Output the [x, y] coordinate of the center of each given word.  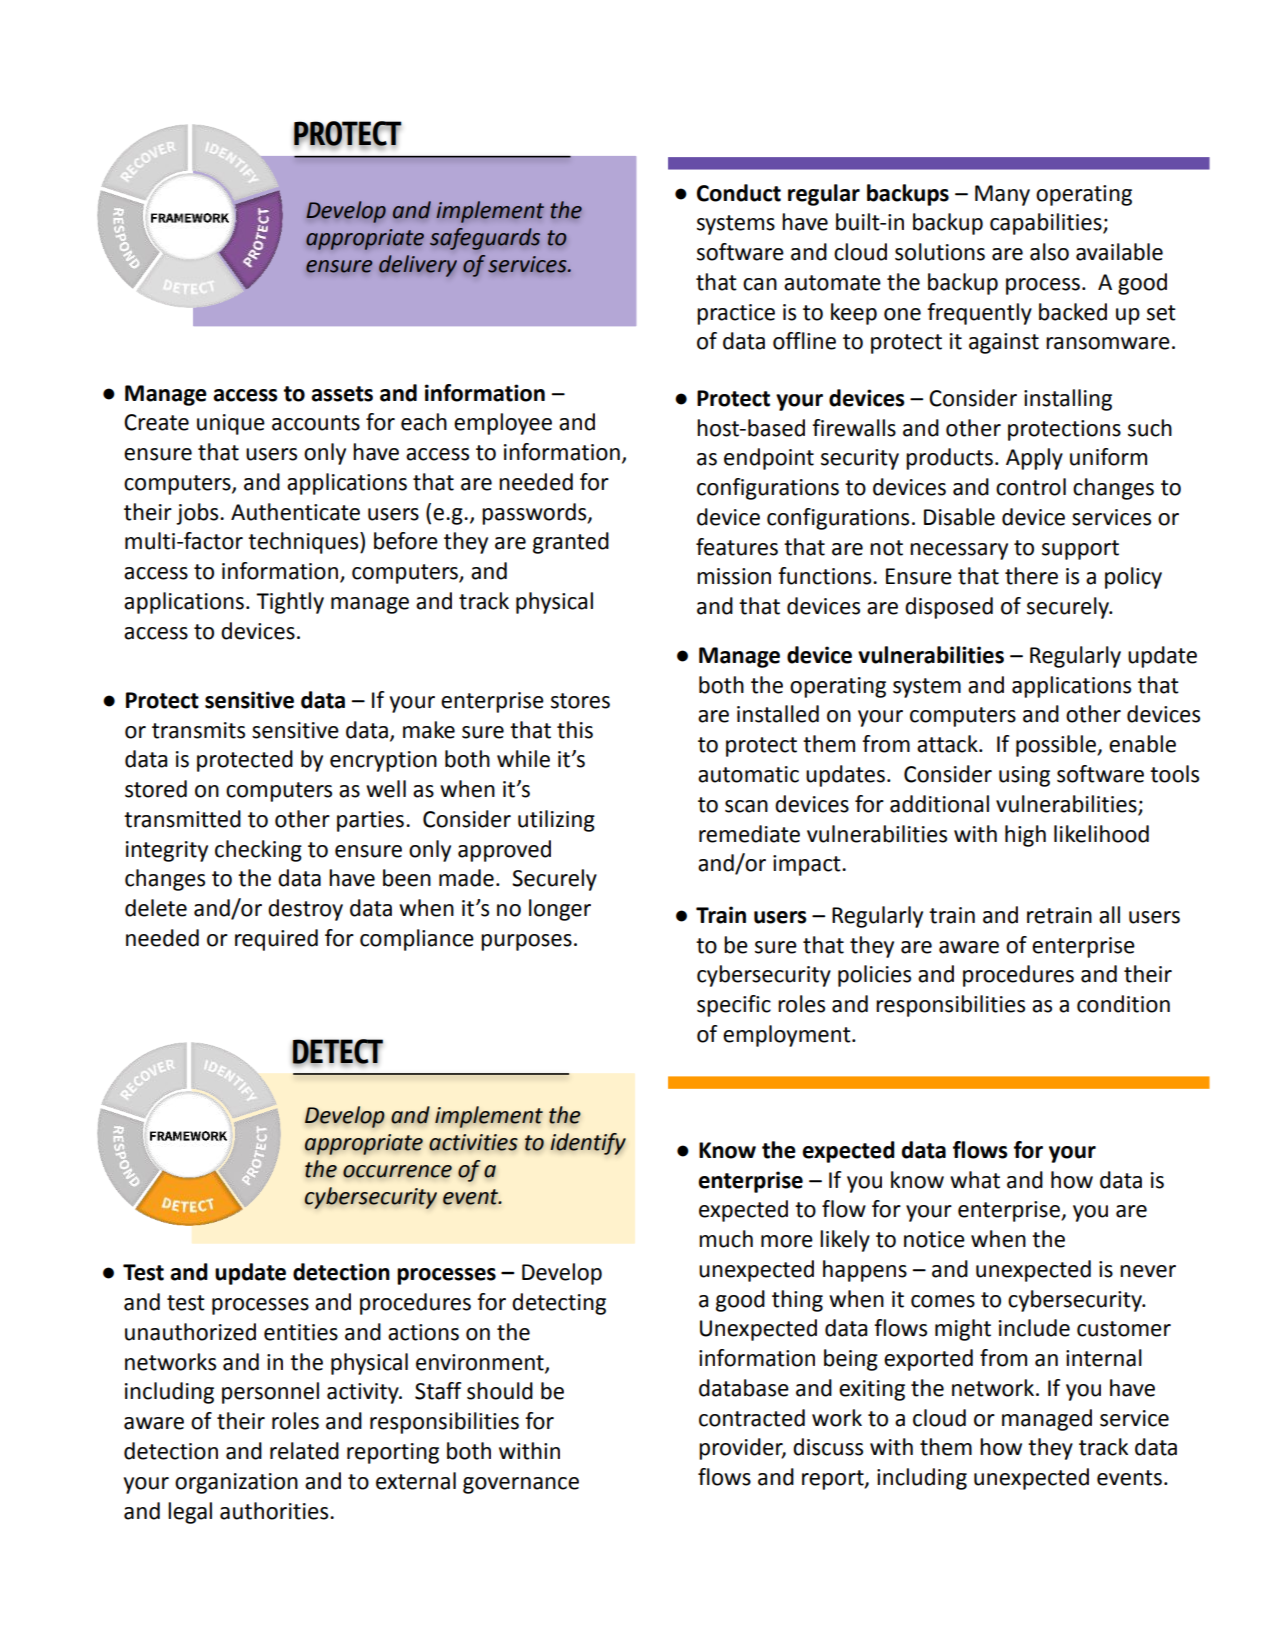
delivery [418, 266]
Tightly [290, 603]
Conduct [739, 193]
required [276, 940]
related [304, 1451]
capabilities [1047, 224]
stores [580, 701]
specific [734, 1006]
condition [1123, 1004]
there [1031, 576]
